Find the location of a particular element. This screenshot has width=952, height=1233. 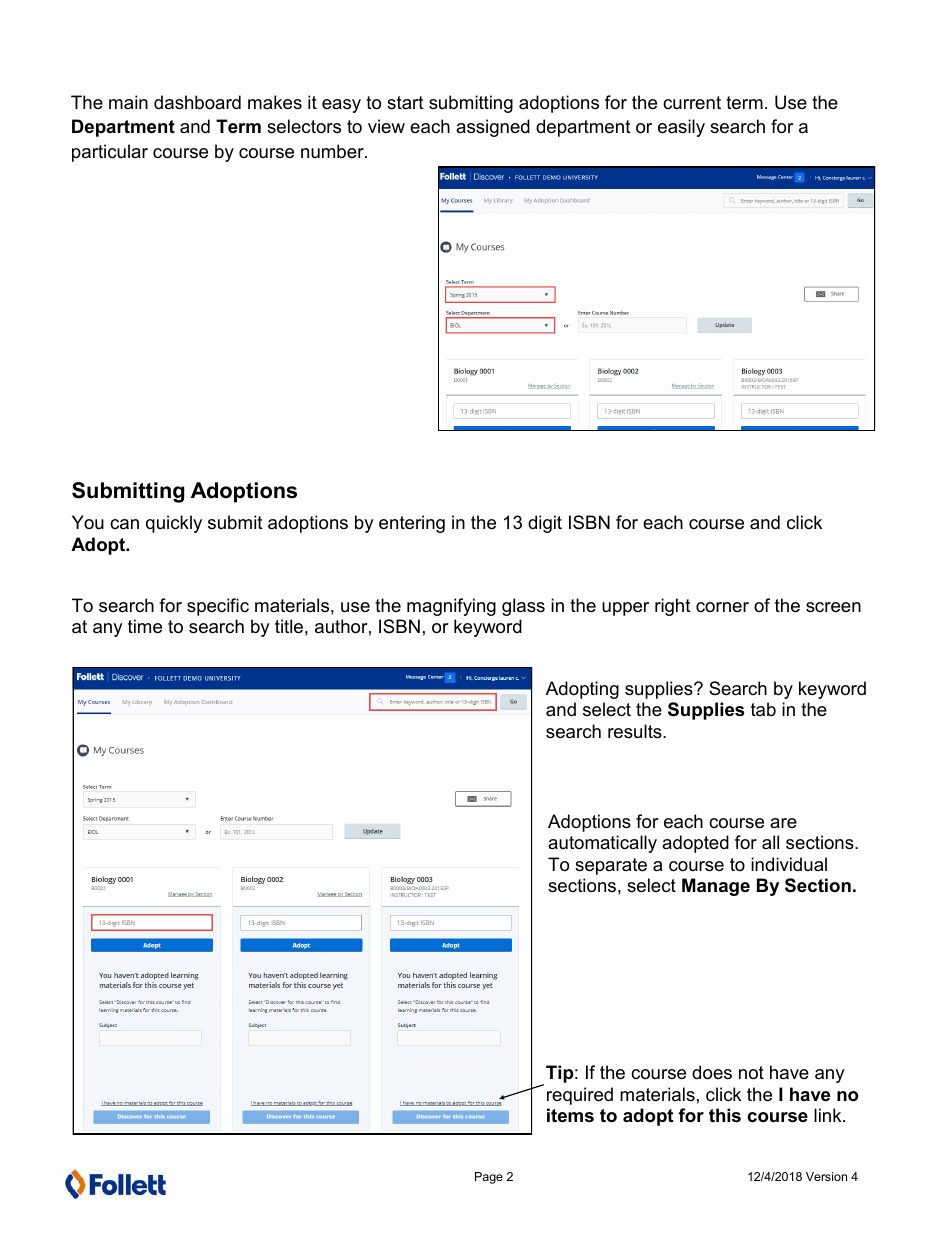

this is located at coordinates (725, 1115).
